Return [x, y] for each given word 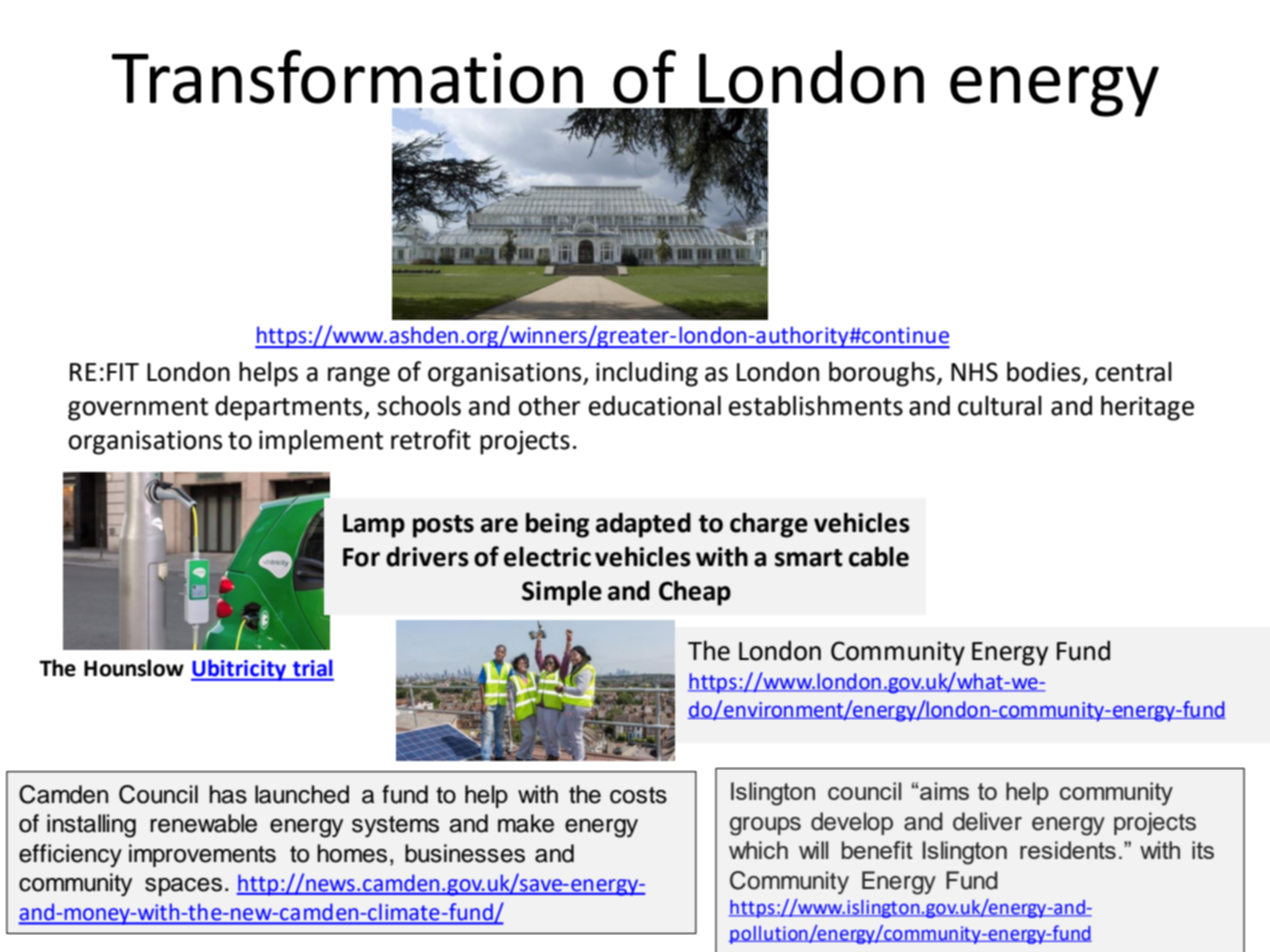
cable [879, 556]
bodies [1044, 372]
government [138, 409]
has [228, 794]
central [1133, 372]
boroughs [882, 374]
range [359, 377]
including [647, 374]
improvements [202, 855]
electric [547, 556]
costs [638, 795]
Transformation [347, 77]
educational [655, 405]
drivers [427, 556]
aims [944, 791]
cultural [1000, 406]
